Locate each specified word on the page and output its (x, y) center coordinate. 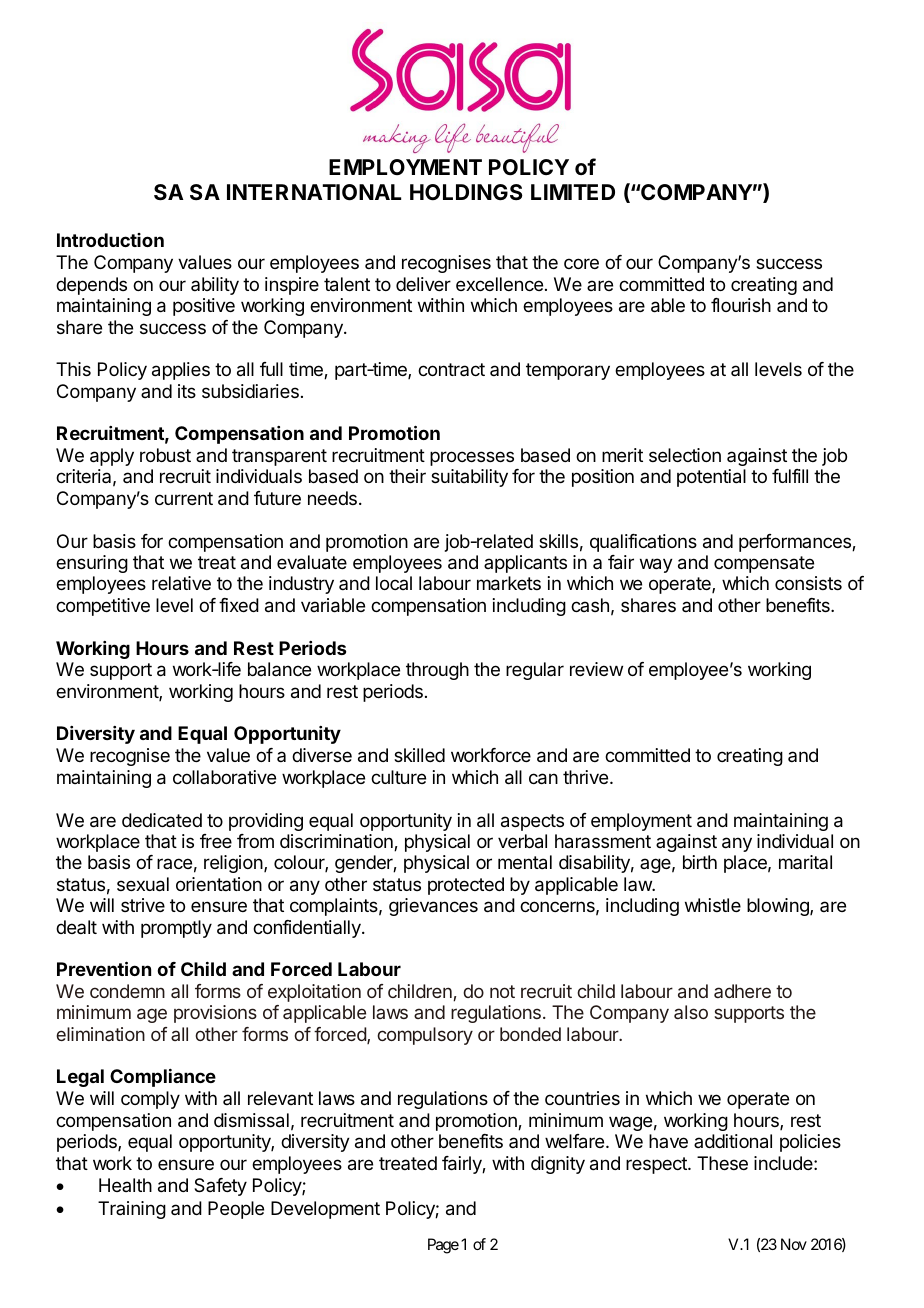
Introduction (110, 240)
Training (132, 1210)
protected (466, 886)
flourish (741, 305)
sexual (143, 884)
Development (325, 1210)
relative (181, 583)
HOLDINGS (466, 192)
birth (700, 862)
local (394, 583)
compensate (764, 564)
